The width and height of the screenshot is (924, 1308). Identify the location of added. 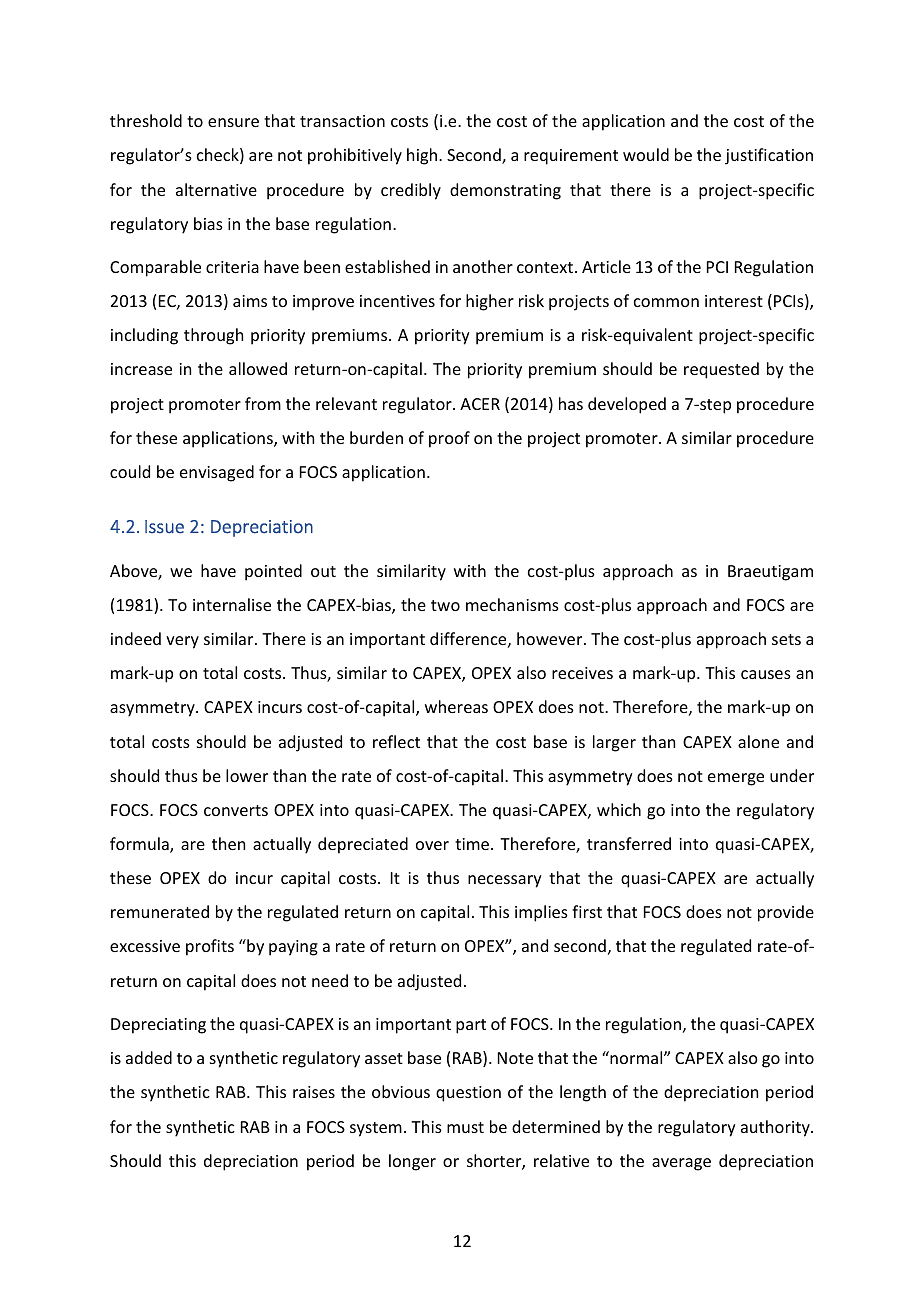
(149, 1057).
